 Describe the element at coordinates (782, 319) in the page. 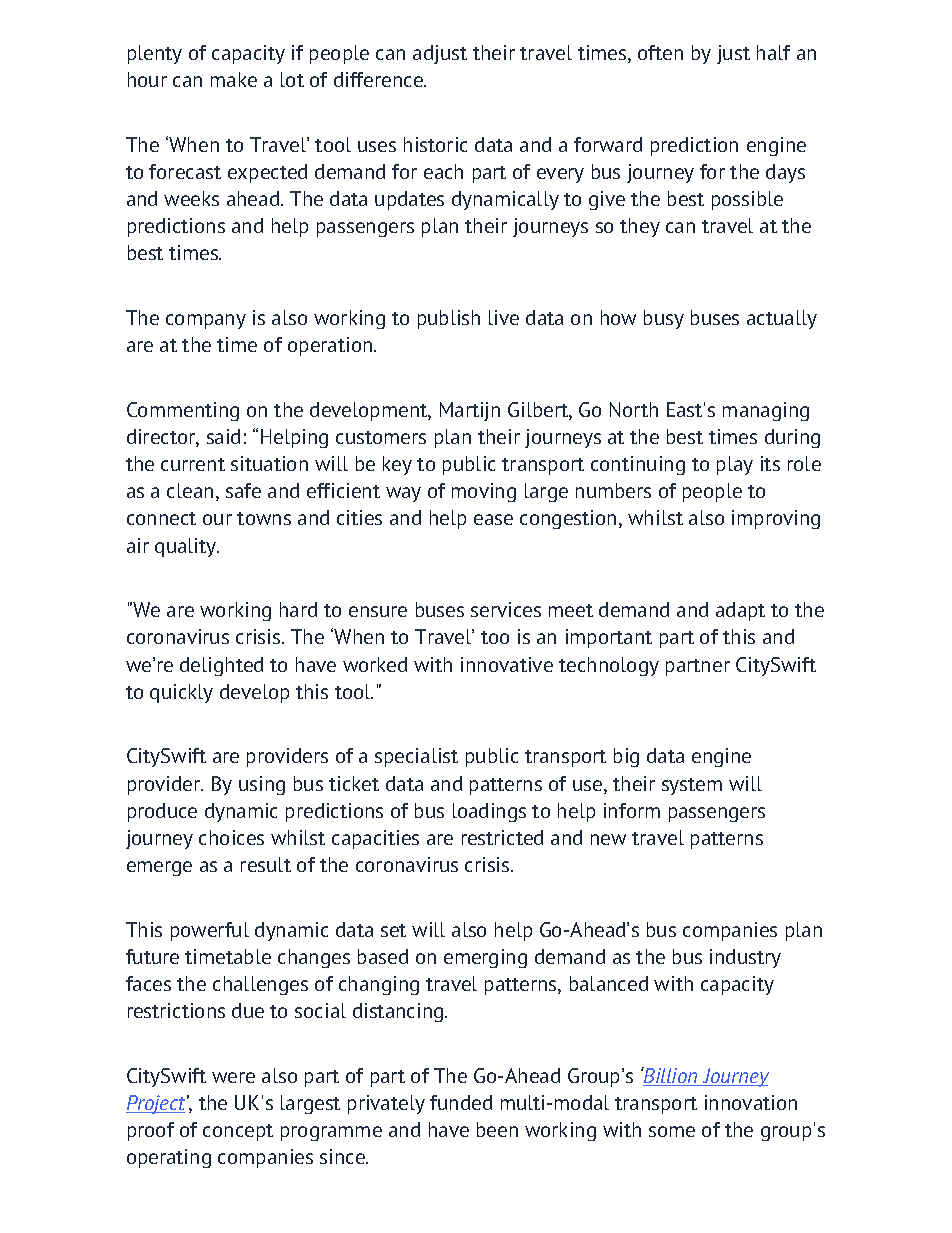

I see `actually` at that location.
